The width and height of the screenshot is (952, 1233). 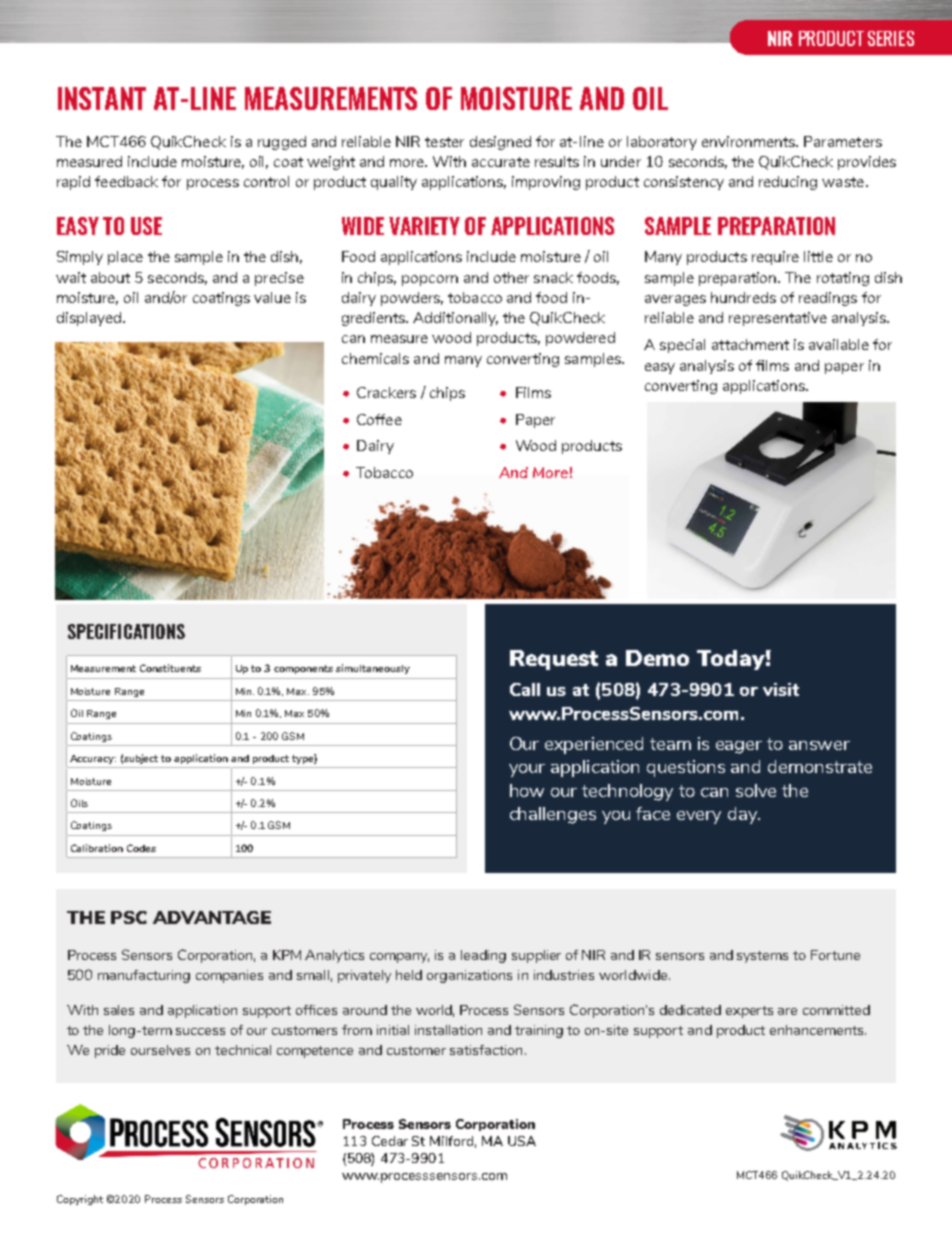 What do you see at coordinates (89, 319) in the screenshot?
I see `displayed` at bounding box center [89, 319].
